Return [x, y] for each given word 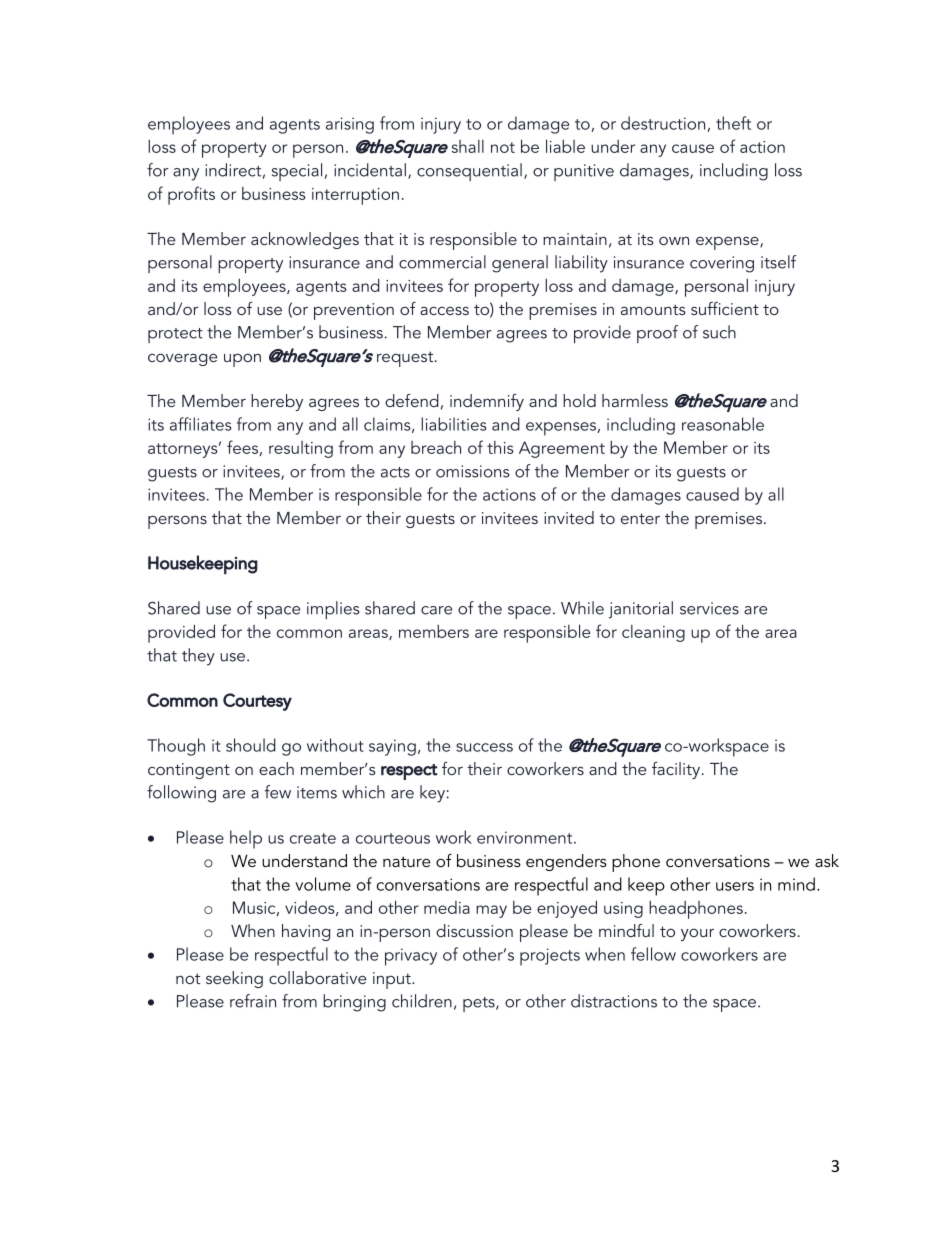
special [297, 172]
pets [480, 1004]
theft [733, 123]
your [697, 935]
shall [468, 146]
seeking [234, 979]
